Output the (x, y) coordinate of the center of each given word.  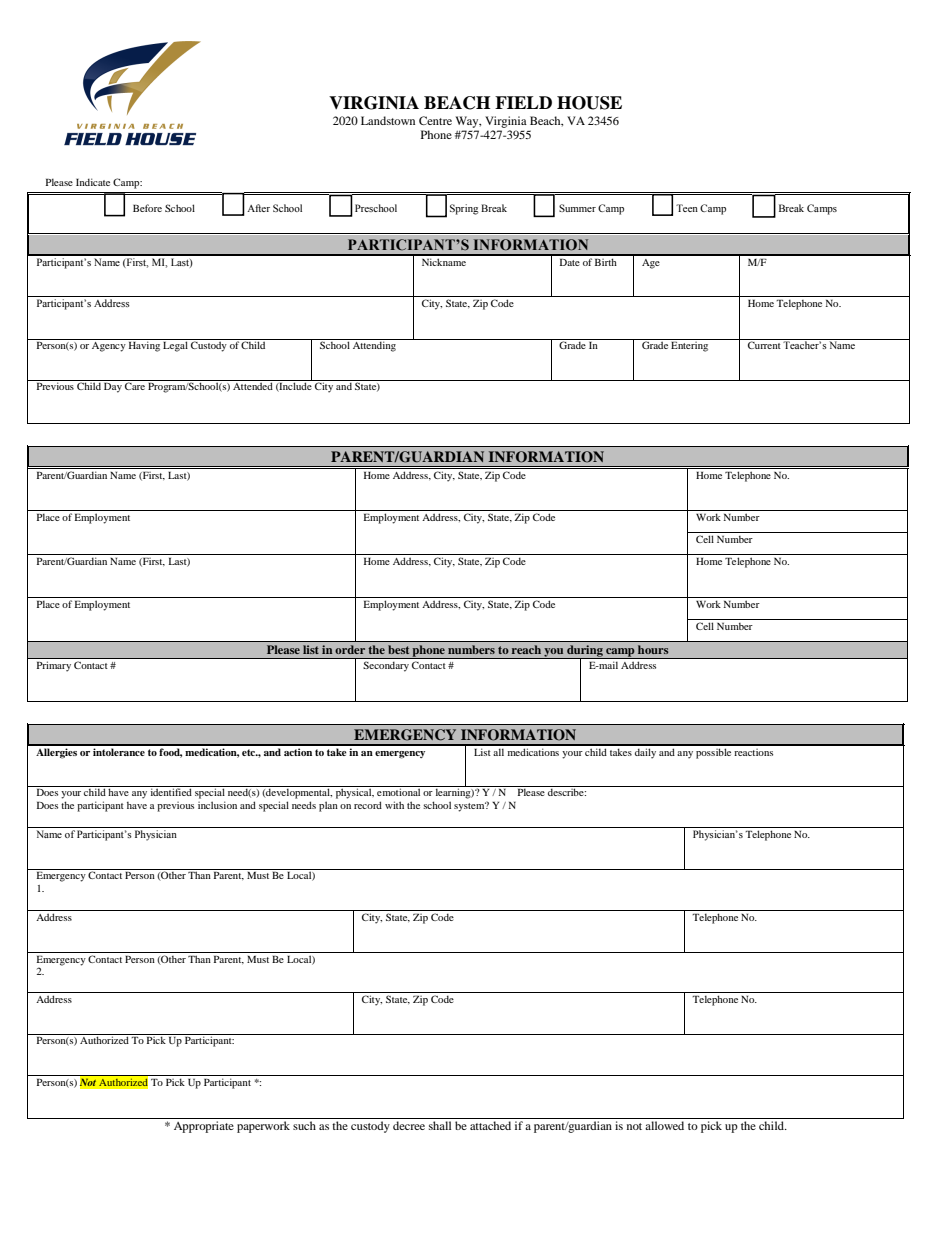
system (470, 806)
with (394, 805)
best (398, 649)
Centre (435, 120)
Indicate (93, 182)
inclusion (217, 805)
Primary (54, 666)
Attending (374, 346)
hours (653, 649)
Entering (689, 346)
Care (135, 386)
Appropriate (204, 1127)
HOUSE (589, 103)
